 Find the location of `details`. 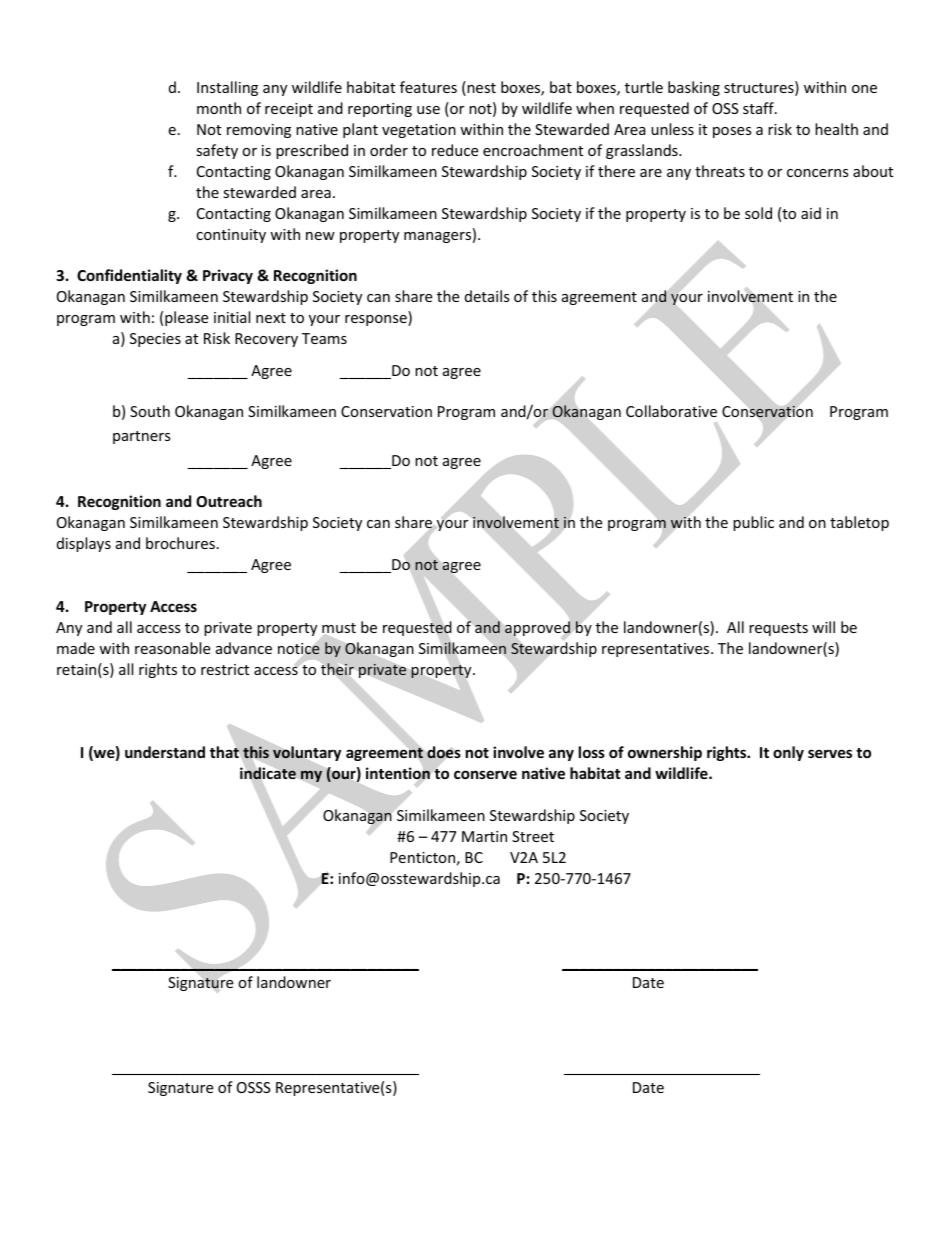

details is located at coordinates (487, 296).
